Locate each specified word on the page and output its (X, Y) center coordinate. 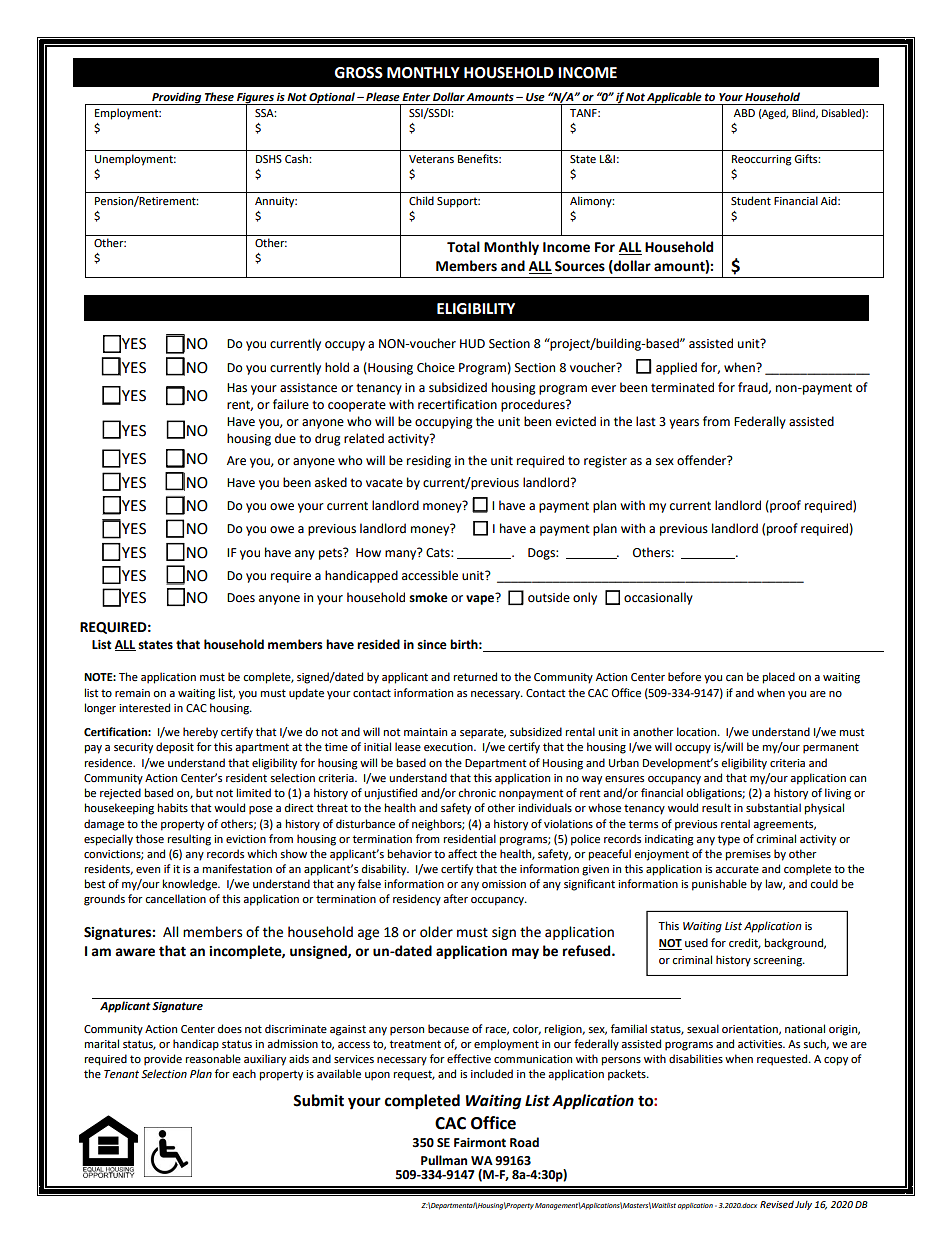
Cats (439, 553)
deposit (175, 748)
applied (676, 368)
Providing (177, 98)
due (285, 438)
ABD (744, 113)
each (244, 1074)
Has (237, 388)
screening (778, 961)
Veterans (431, 159)
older (436, 932)
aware (135, 952)
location (698, 731)
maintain (425, 732)
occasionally (658, 598)
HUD (472, 344)
